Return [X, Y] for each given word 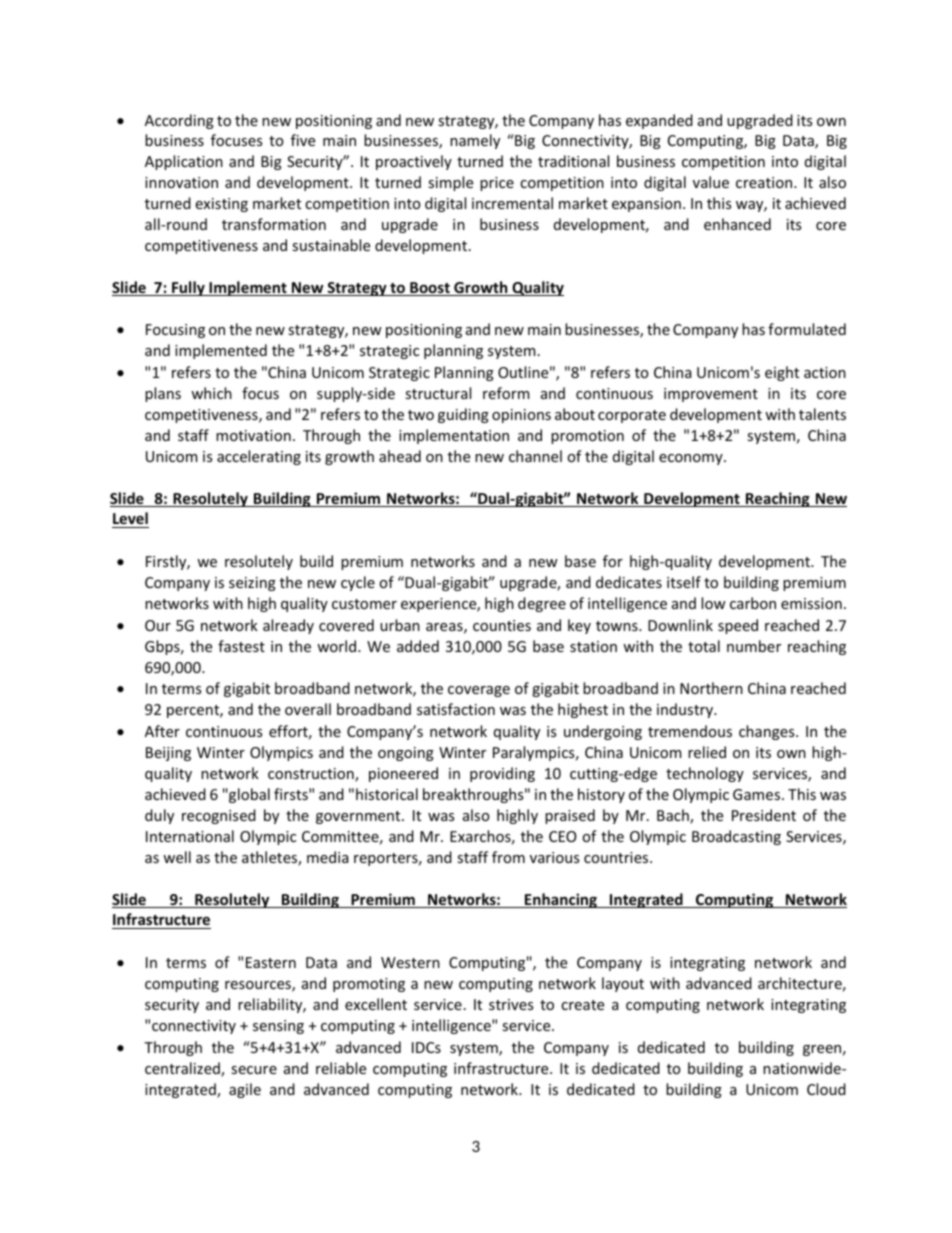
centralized [183, 1069]
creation [765, 182]
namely [475, 141]
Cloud [826, 1089]
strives [511, 1004]
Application [184, 162]
